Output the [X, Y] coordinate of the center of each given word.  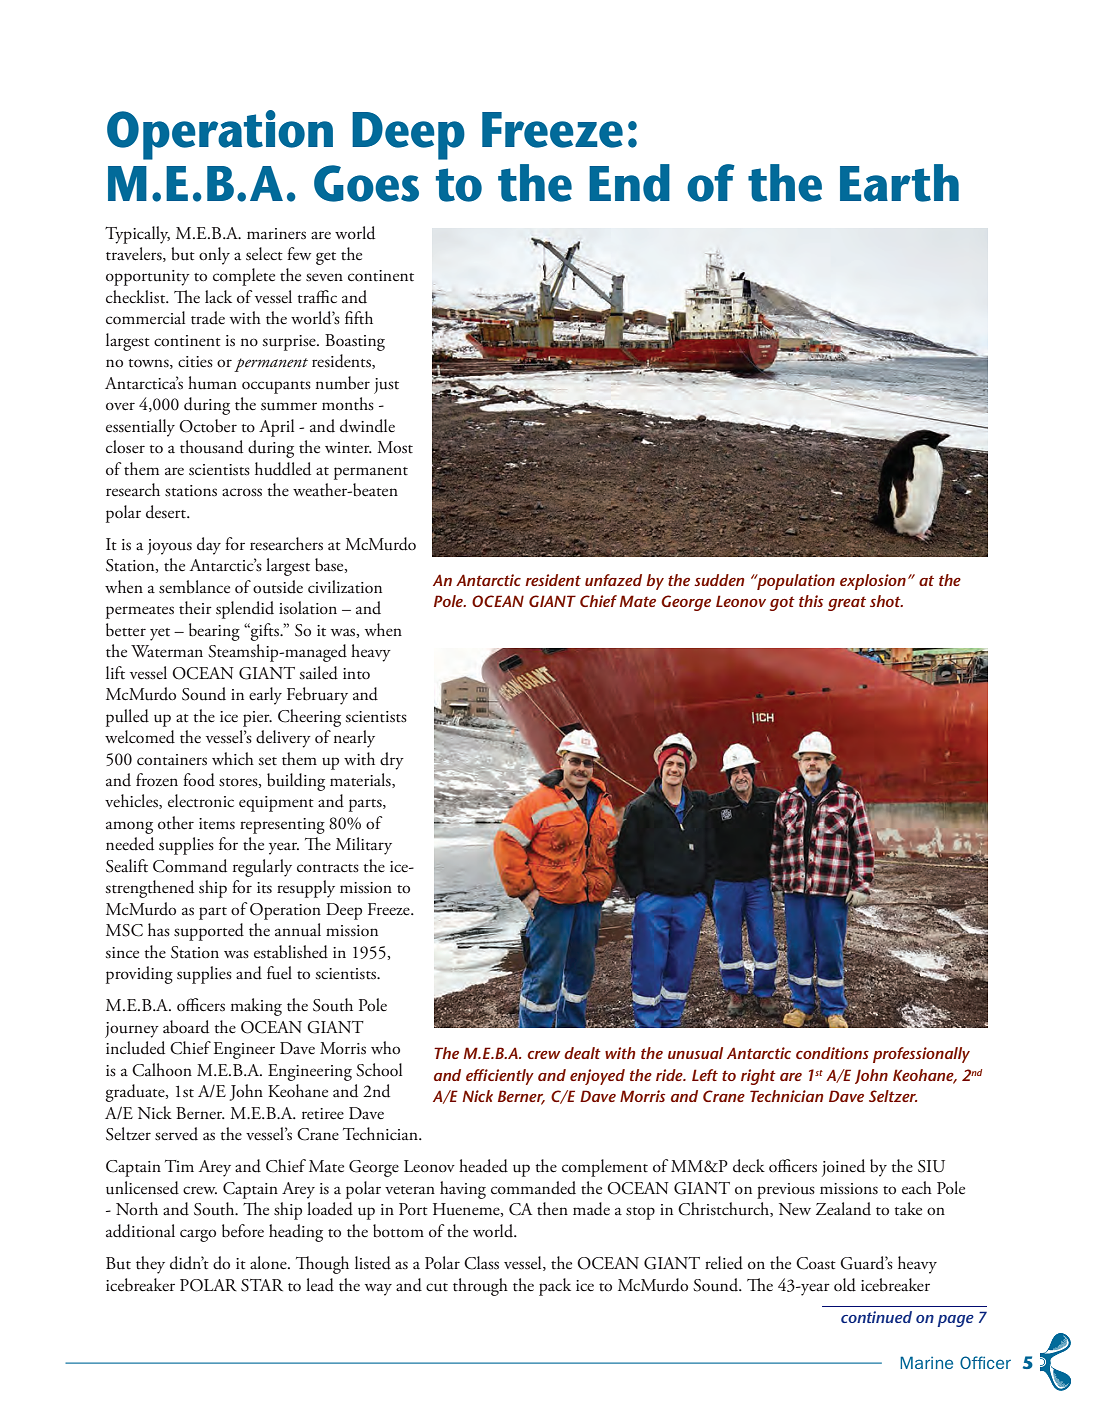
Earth [899, 183]
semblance [194, 587]
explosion [873, 582]
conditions [832, 1053]
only [214, 256]
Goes [366, 183]
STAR [262, 1285]
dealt [582, 1053]
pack [555, 1287]
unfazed [613, 580]
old [845, 1285]
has [159, 930]
